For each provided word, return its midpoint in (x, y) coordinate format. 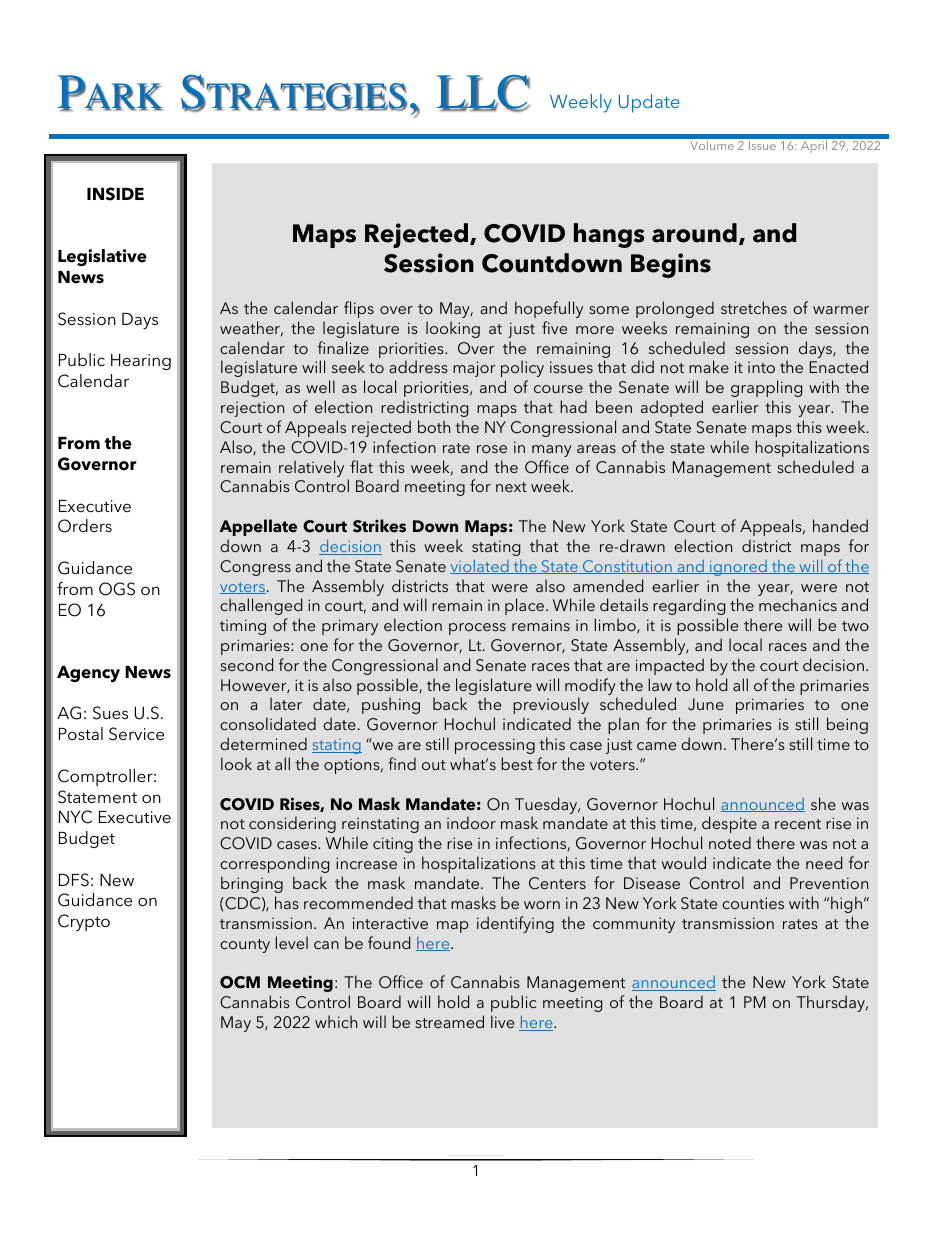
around (694, 233)
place (526, 606)
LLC (483, 93)
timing (243, 627)
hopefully (549, 309)
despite (729, 824)
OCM (240, 982)
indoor (471, 822)
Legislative (102, 257)
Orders (85, 526)
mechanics (798, 604)
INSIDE (115, 194)
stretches (754, 307)
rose (492, 449)
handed (840, 525)
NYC (75, 817)
